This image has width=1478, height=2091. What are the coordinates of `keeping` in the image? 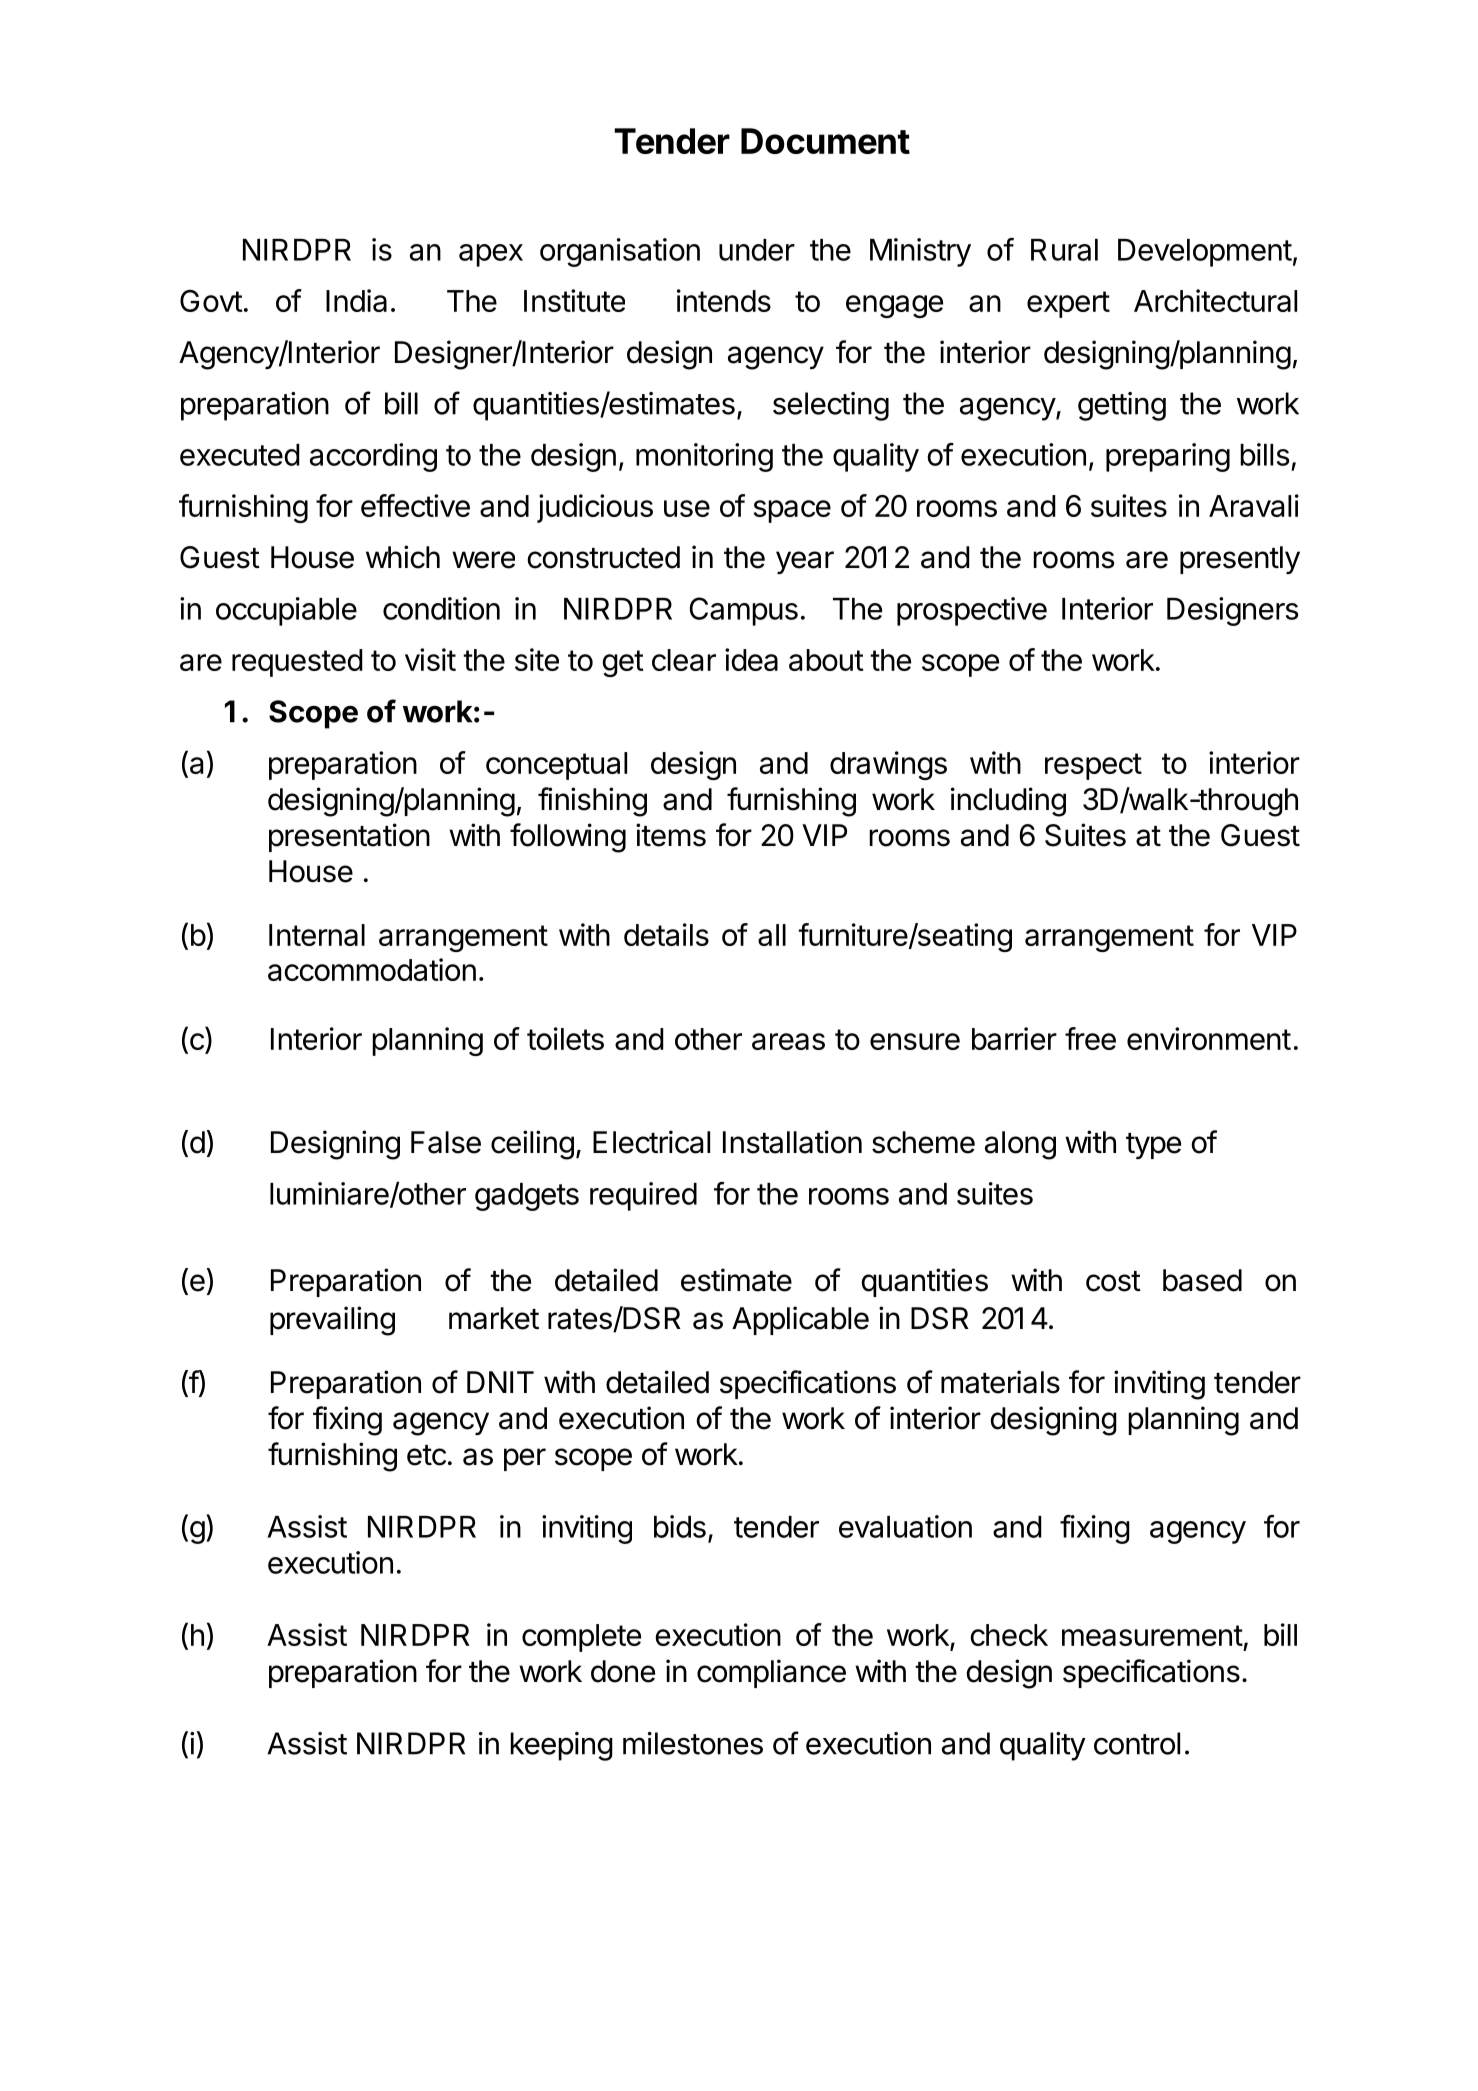 It's located at (561, 1746).
